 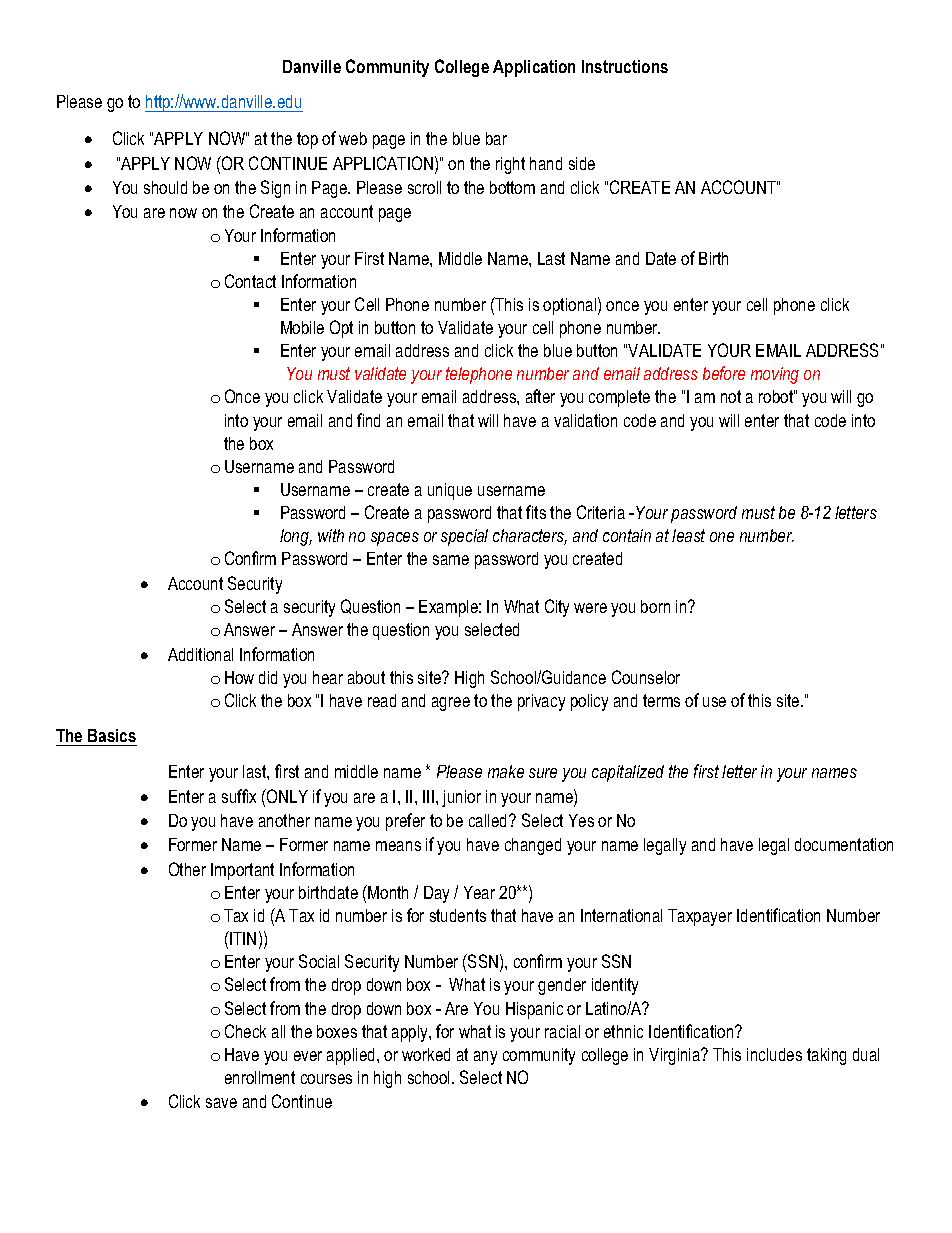 What do you see at coordinates (774, 1054) in the screenshot?
I see `includes` at bounding box center [774, 1054].
